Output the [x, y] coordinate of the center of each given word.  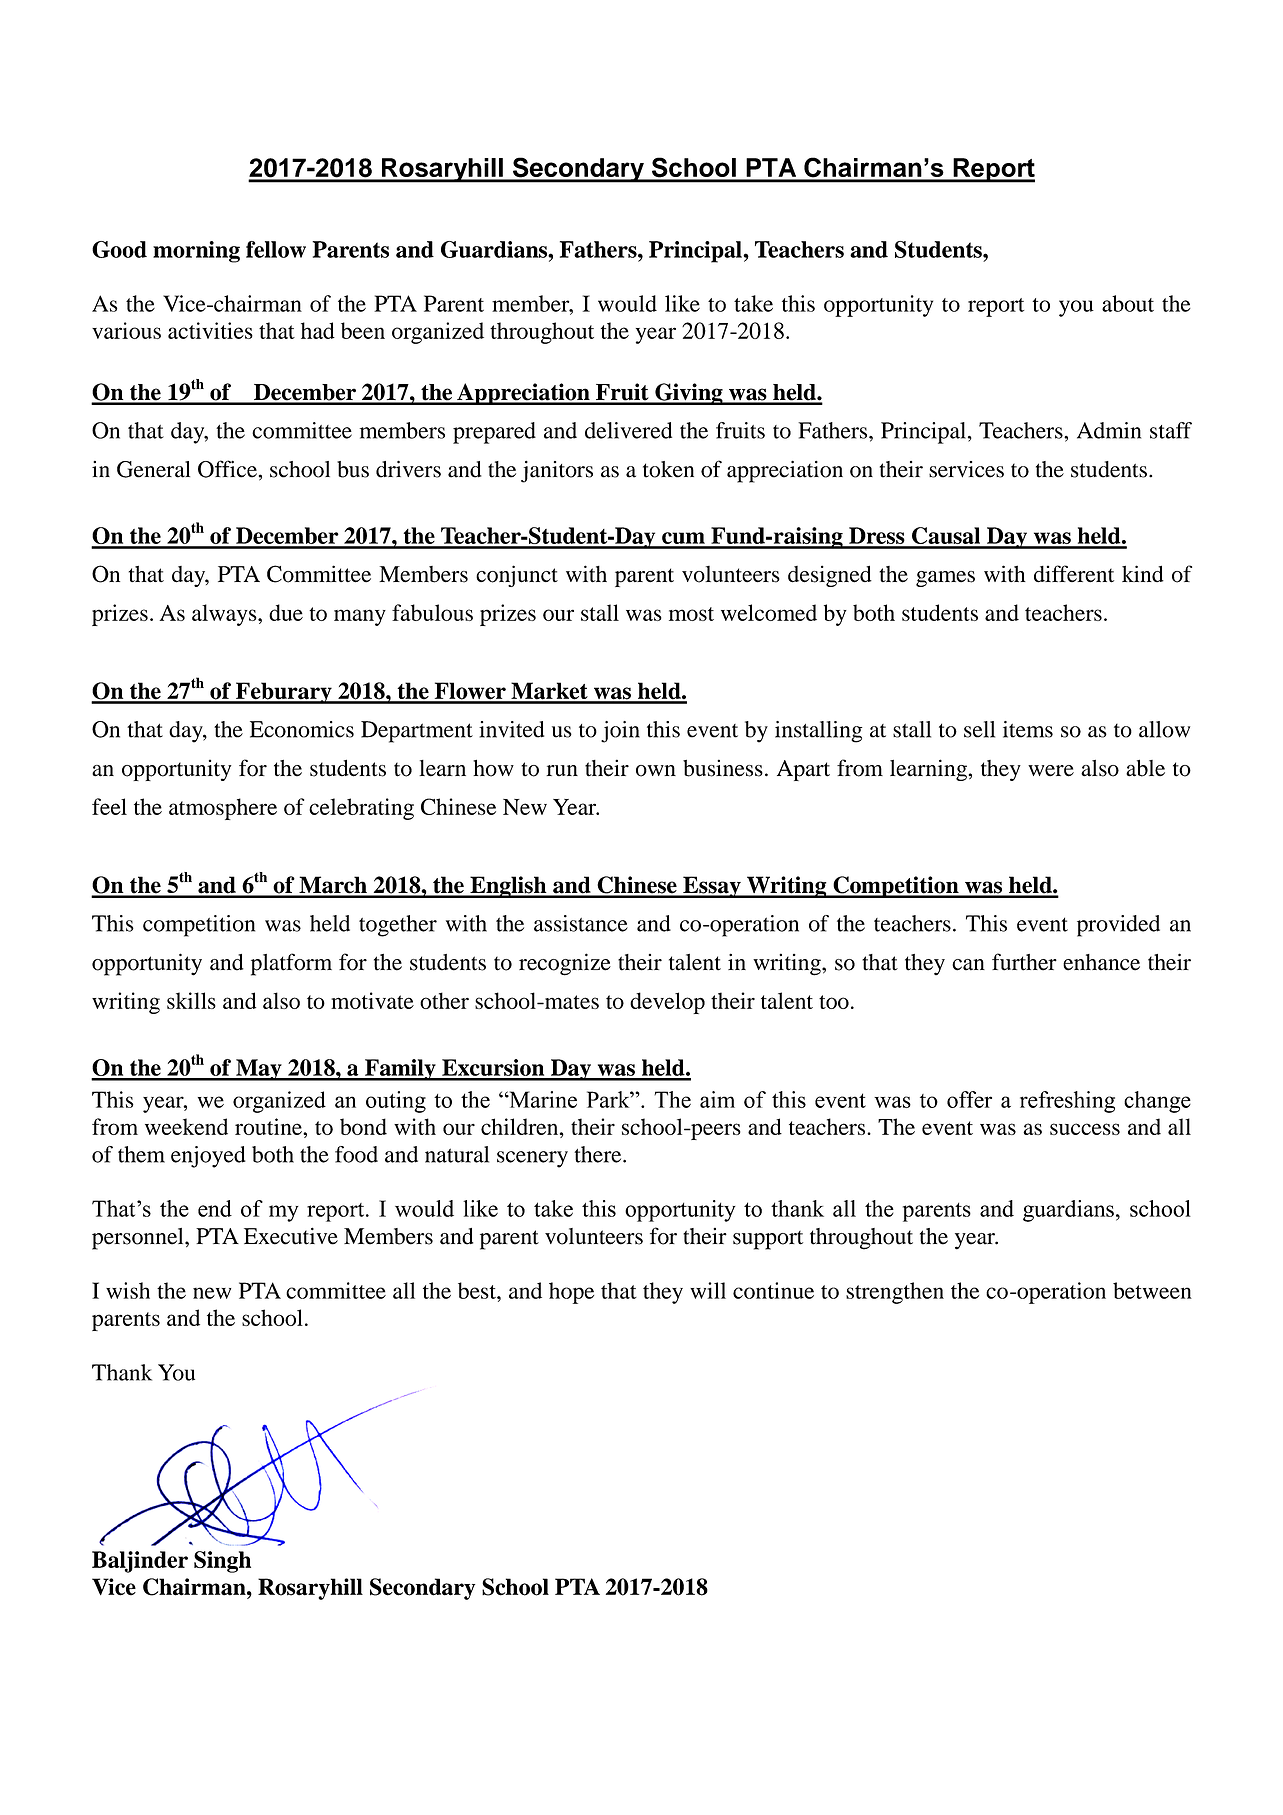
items [1028, 729]
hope [571, 1293]
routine [269, 1126]
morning [196, 252]
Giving [689, 394]
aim [717, 1099]
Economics [302, 729]
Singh [222, 1562]
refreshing [1067, 1102]
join [620, 732]
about [1128, 303]
